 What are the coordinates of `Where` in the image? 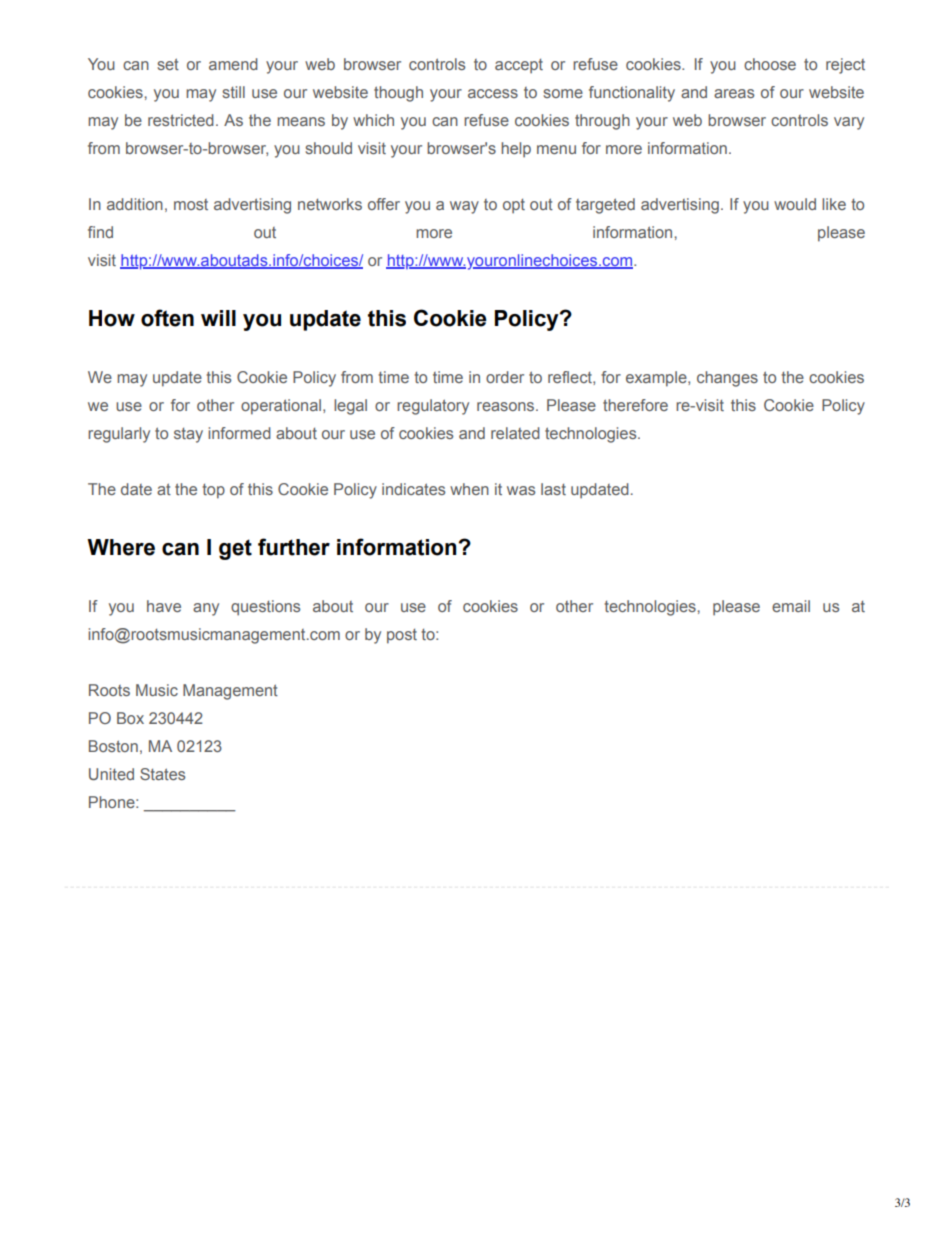 It's located at (121, 547).
